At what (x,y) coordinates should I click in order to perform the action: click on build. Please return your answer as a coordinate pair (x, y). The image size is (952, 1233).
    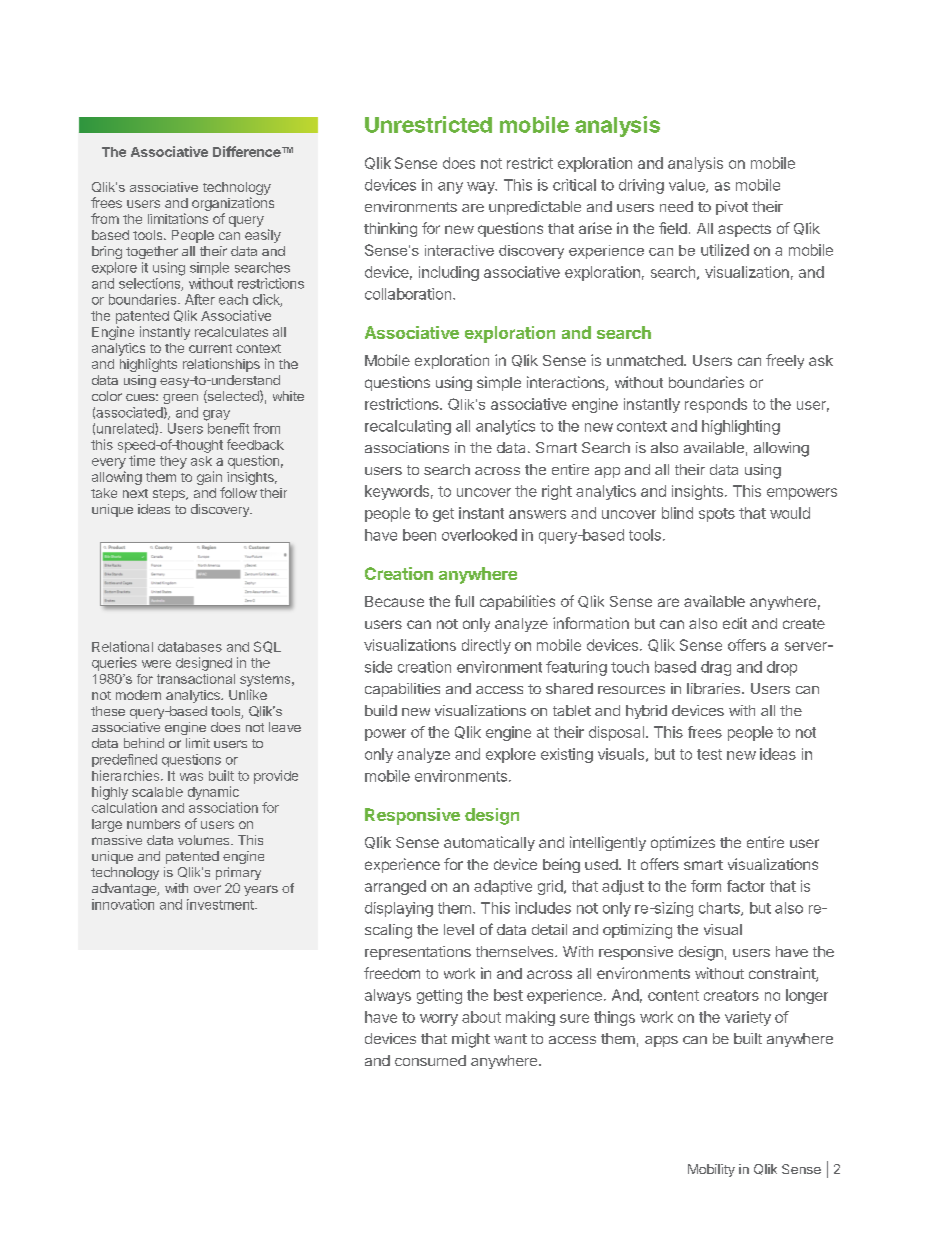
    Looking at the image, I should click on (381, 710).
